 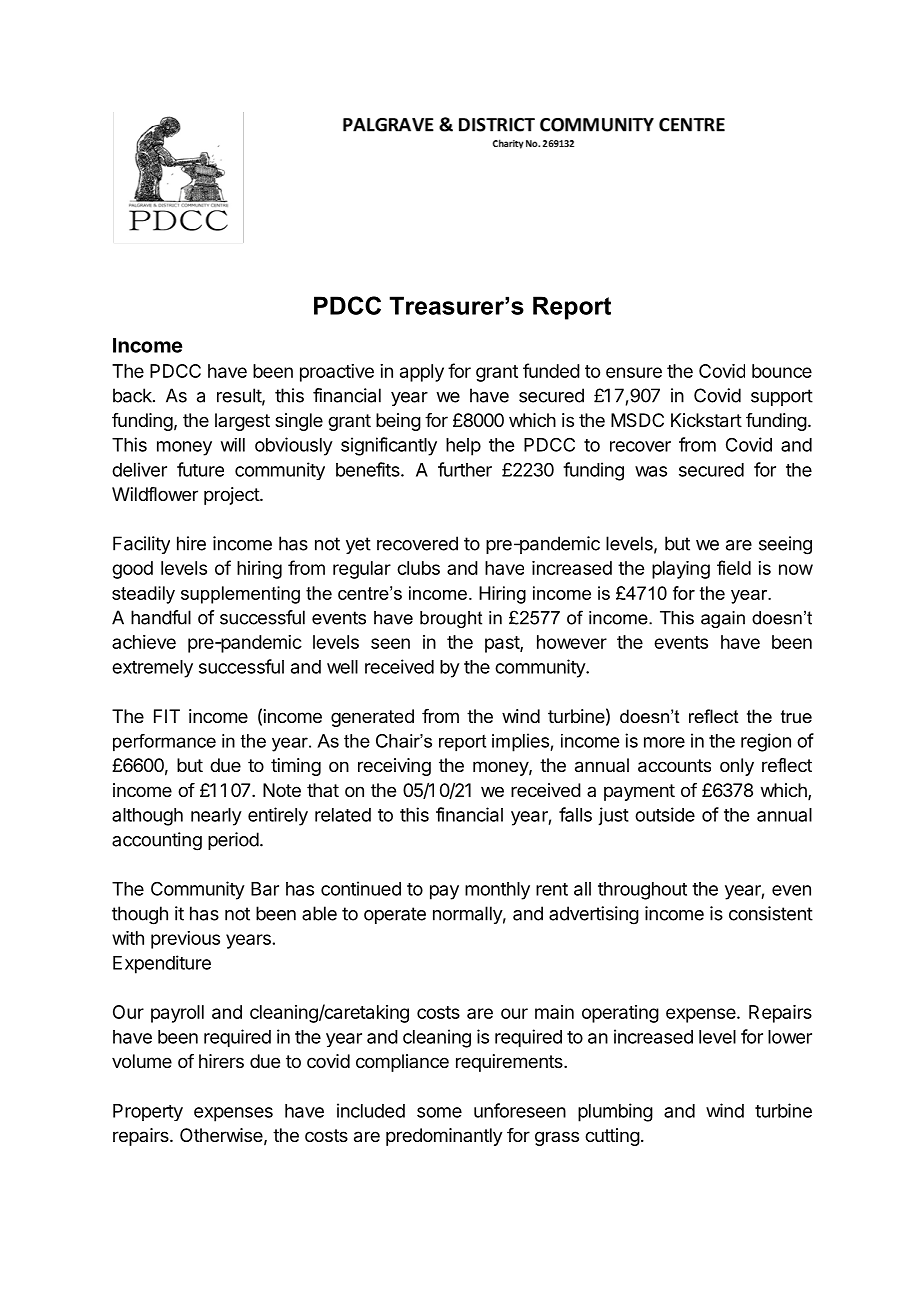 I want to click on Bar, so click(x=265, y=889).
